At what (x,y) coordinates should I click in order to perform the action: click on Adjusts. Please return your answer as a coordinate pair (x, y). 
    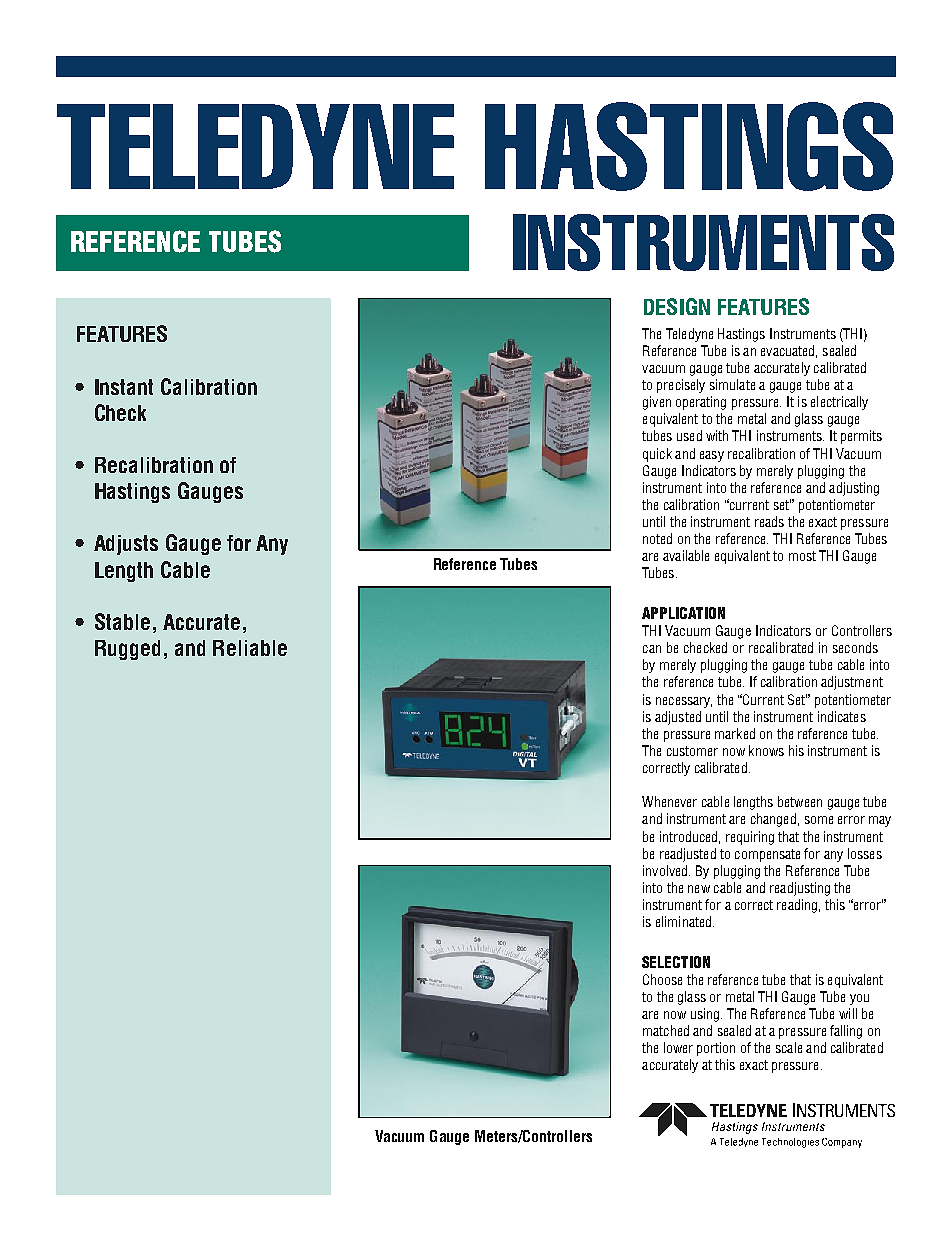
    Looking at the image, I should click on (126, 545).
